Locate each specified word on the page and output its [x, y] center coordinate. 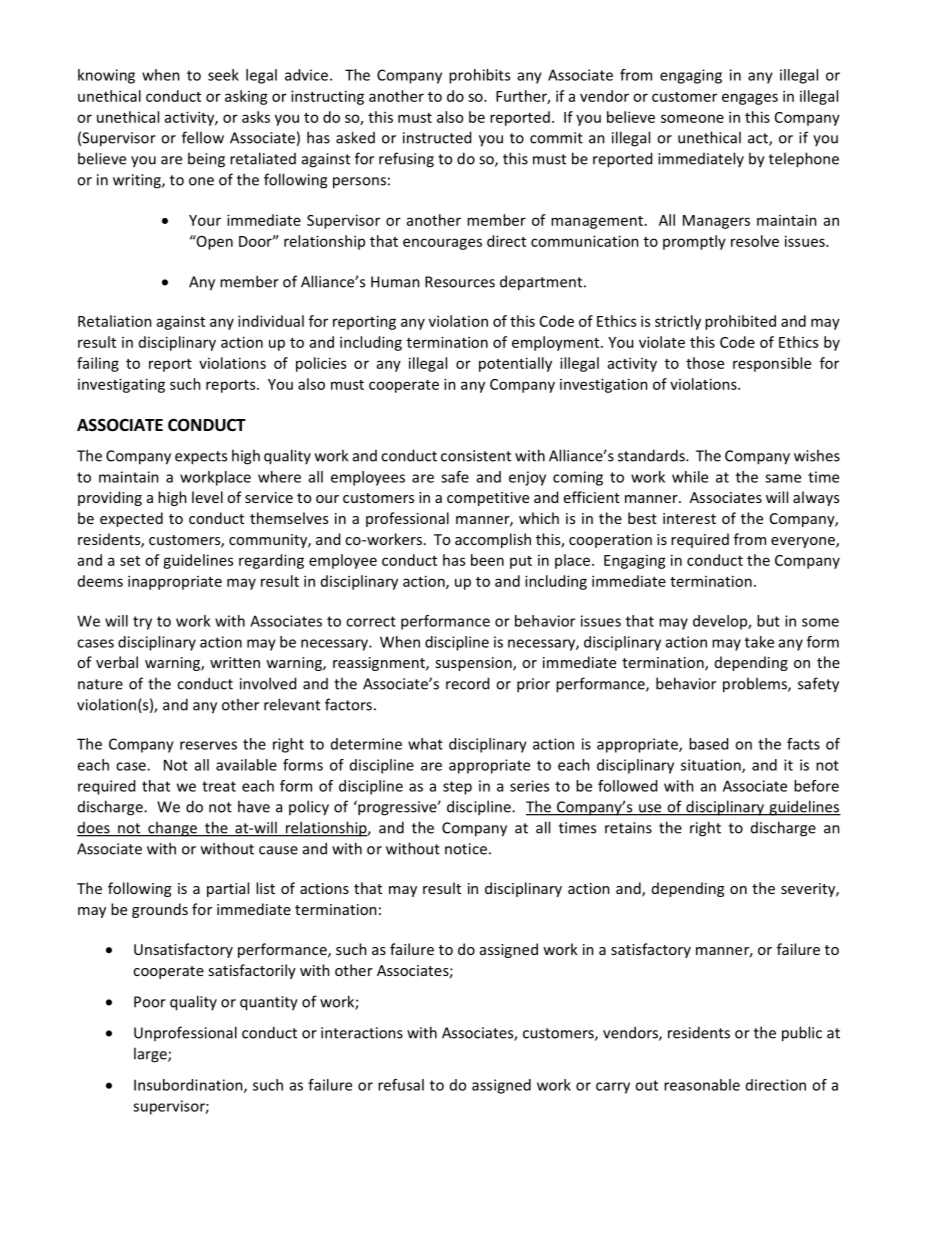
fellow [203, 137]
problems [756, 685]
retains [628, 828]
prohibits [479, 76]
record [467, 683]
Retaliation [115, 321]
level [207, 497]
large [151, 1055]
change [172, 829]
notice [466, 849]
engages [750, 99]
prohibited [740, 322]
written [235, 662]
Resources [460, 282]
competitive [488, 499]
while [690, 477]
